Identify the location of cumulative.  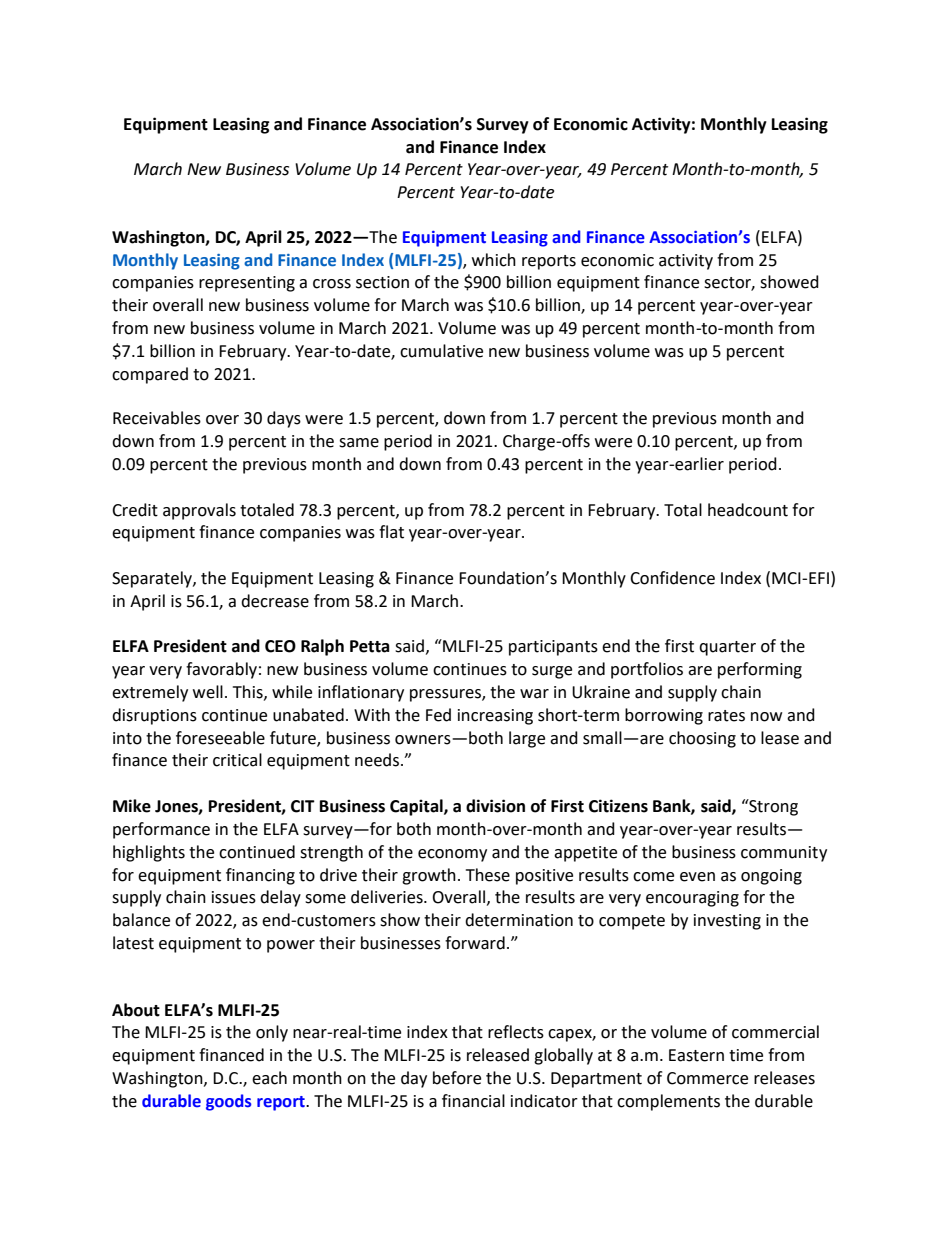
(441, 351).
